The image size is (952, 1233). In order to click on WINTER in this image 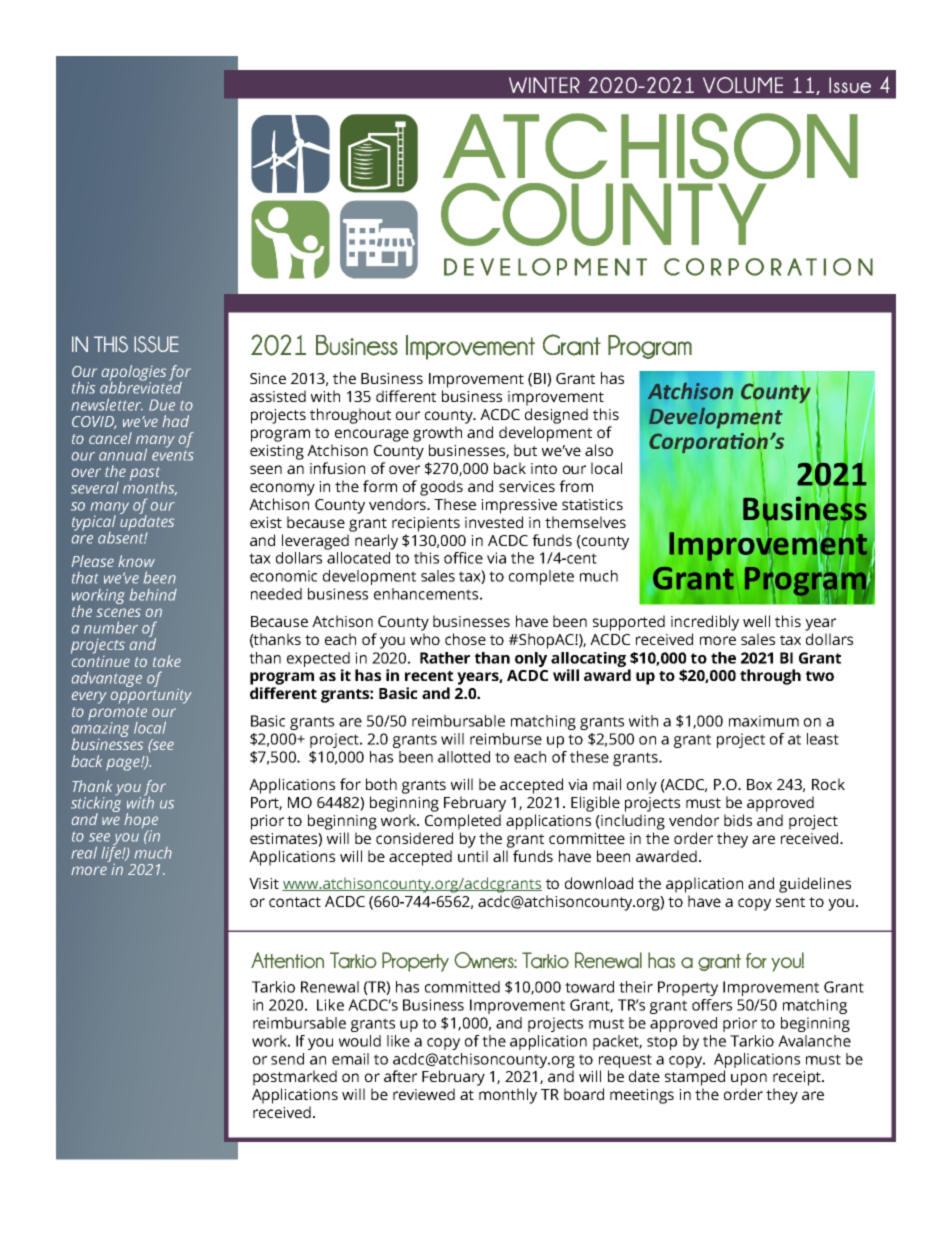, I will do `click(544, 85)`.
